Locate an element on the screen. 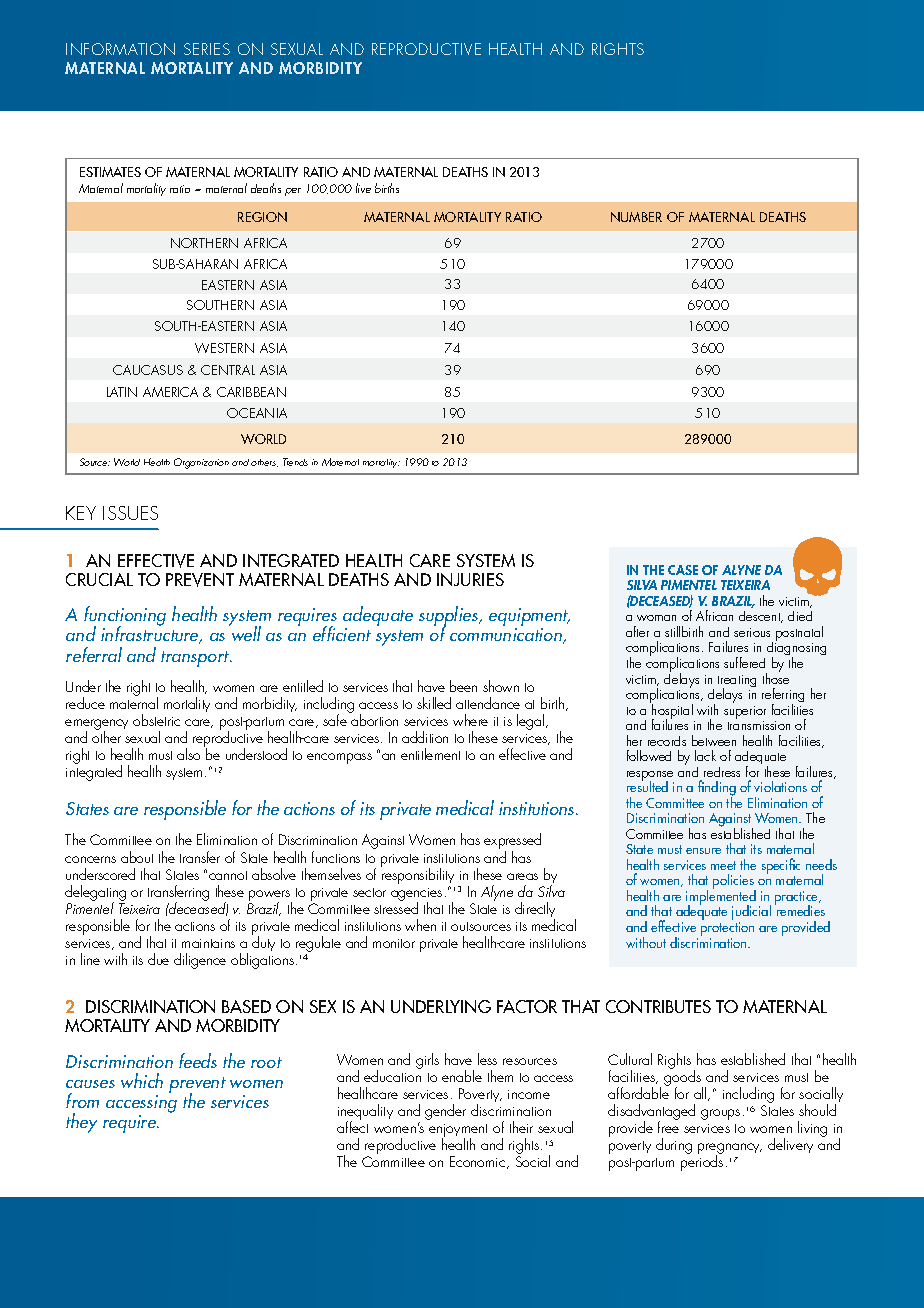 The image size is (924, 1308). REGION is located at coordinates (262, 217).
